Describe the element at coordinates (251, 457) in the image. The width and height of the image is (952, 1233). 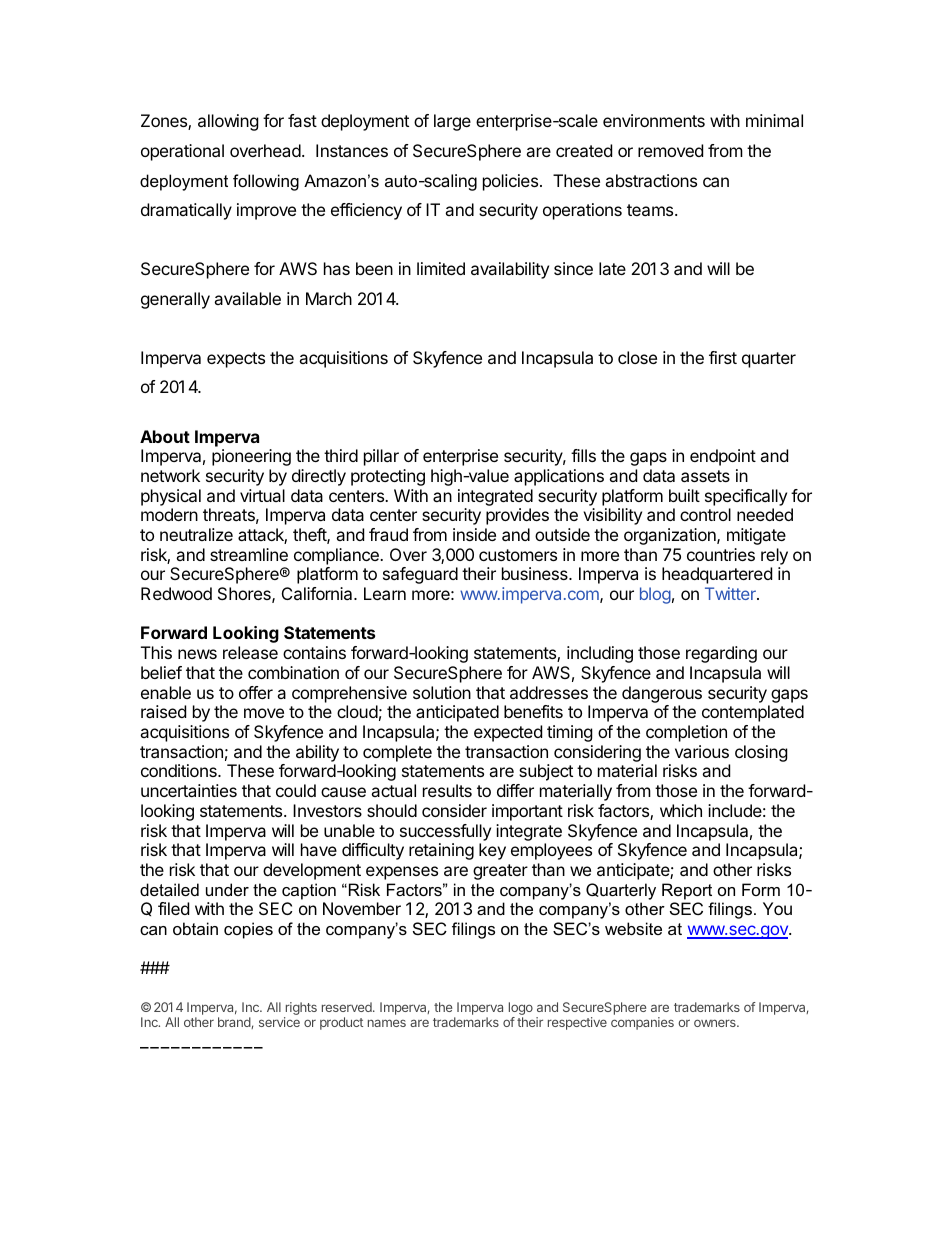
I see `pioneering` at that location.
